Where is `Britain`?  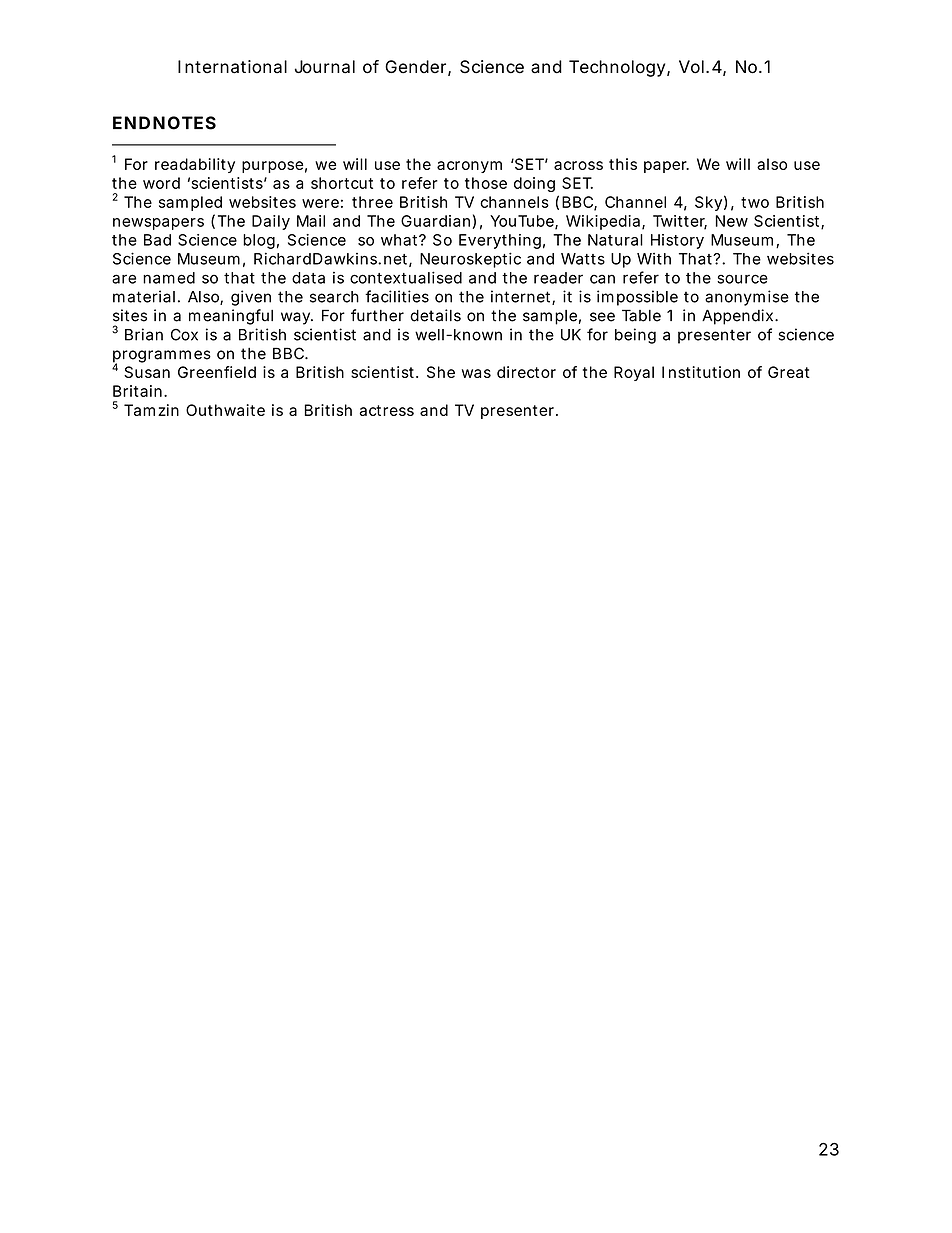 Britain is located at coordinates (139, 391).
